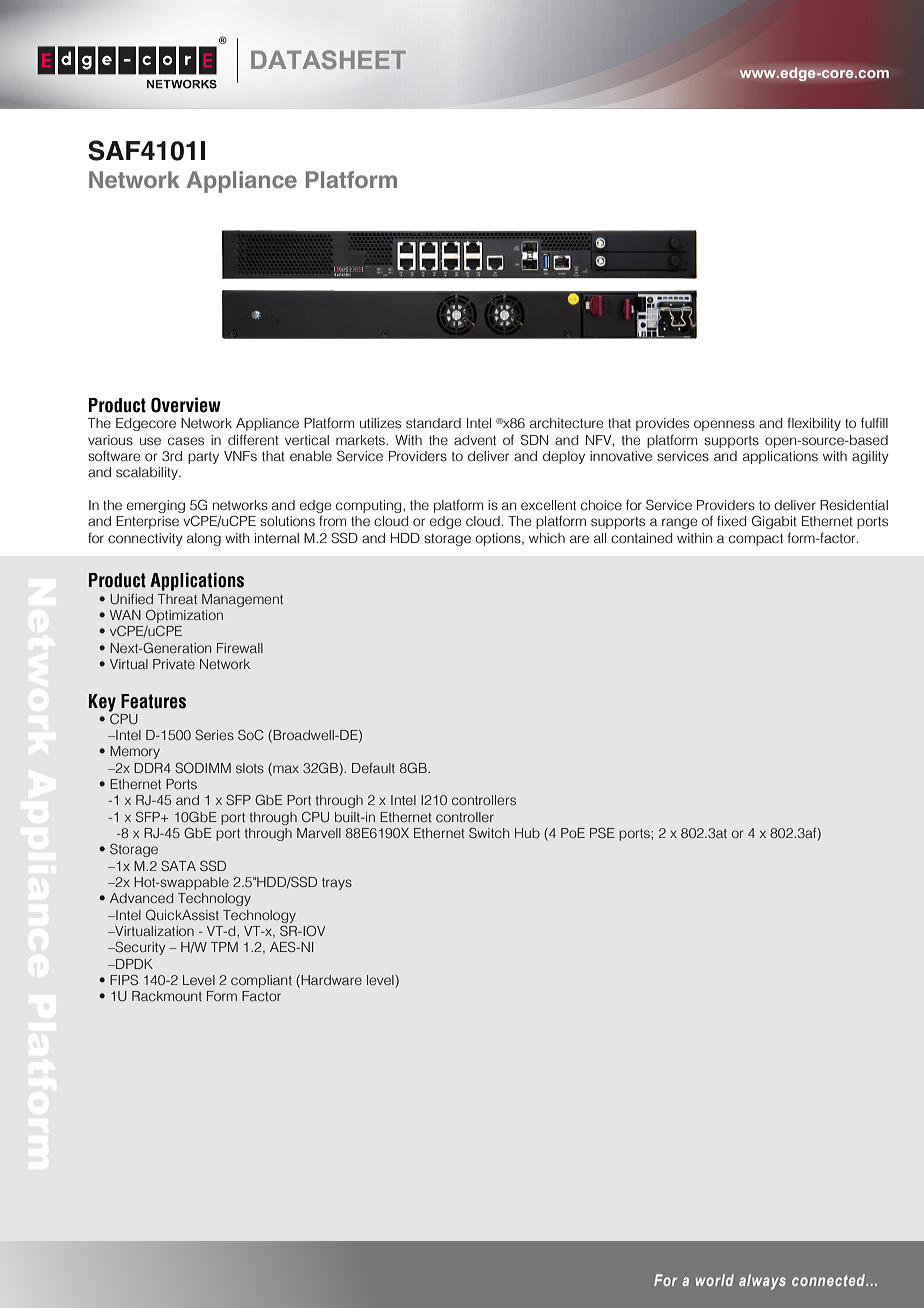 The image size is (924, 1308). I want to click on Switch, so click(489, 832).
